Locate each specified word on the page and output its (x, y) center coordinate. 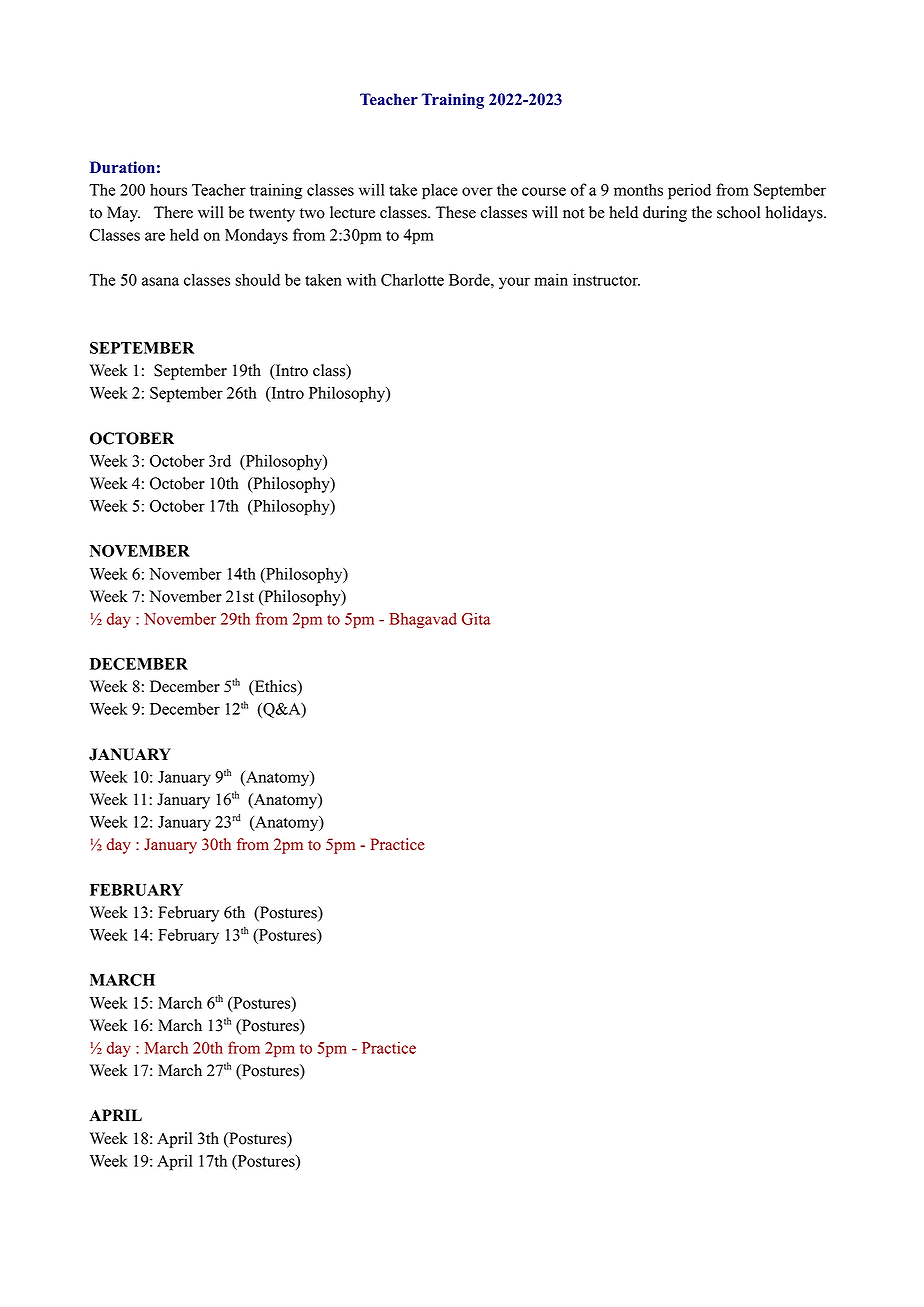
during (665, 214)
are (155, 236)
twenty (272, 215)
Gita (476, 619)
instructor (606, 279)
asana (160, 281)
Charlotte (412, 279)
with (361, 279)
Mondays (256, 236)
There (173, 212)
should (257, 279)
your (514, 283)
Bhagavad (423, 620)
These (456, 212)
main (551, 279)
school (738, 212)
